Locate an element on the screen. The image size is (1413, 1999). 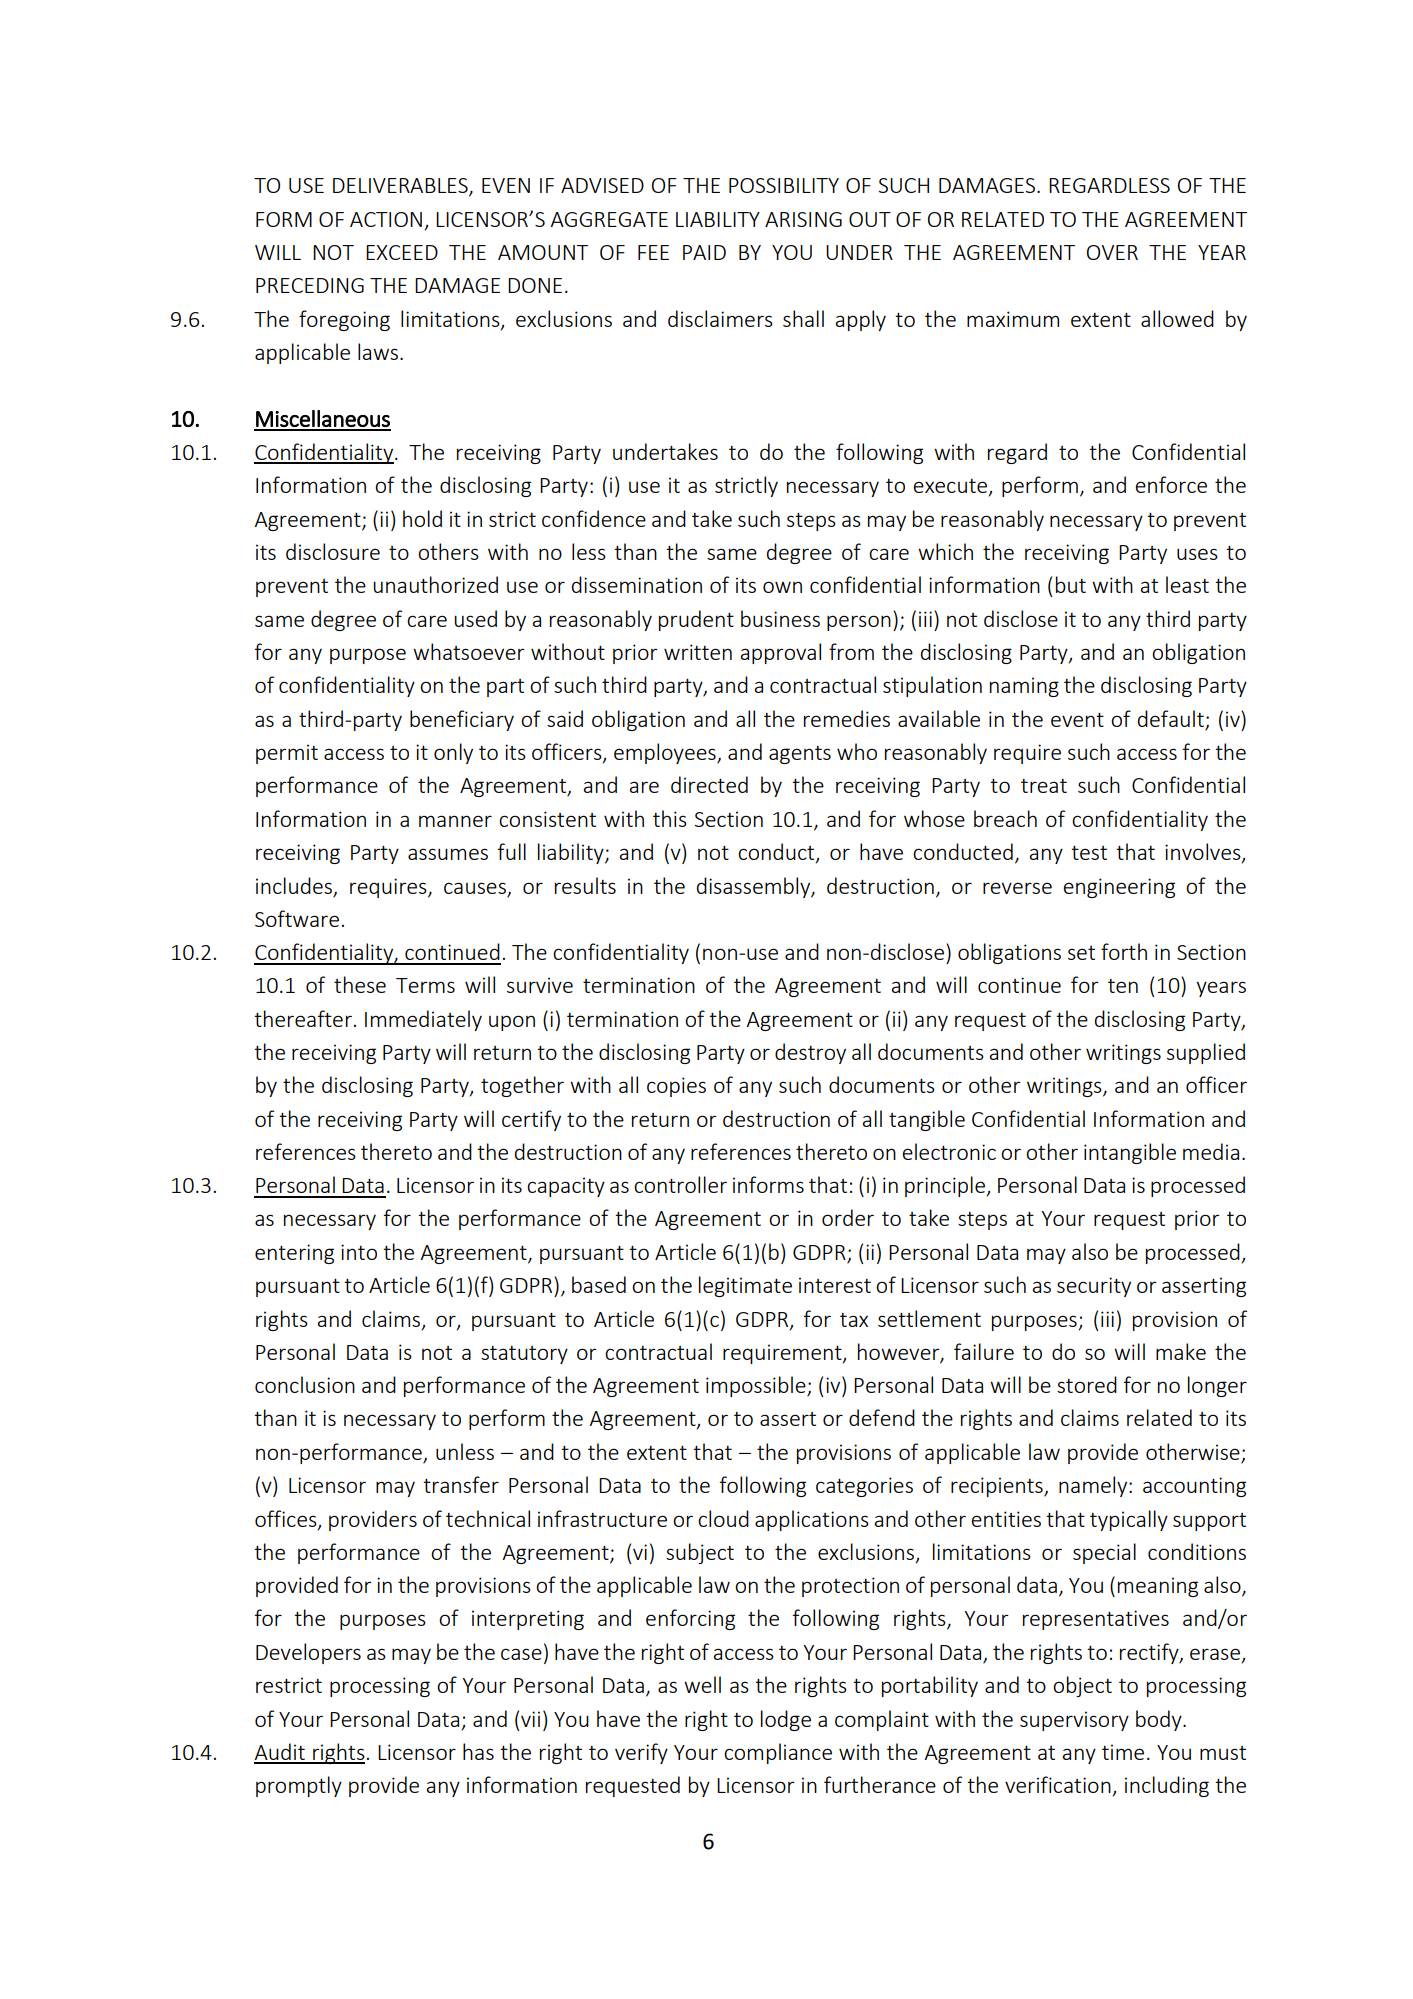
OVER is located at coordinates (1112, 252).
